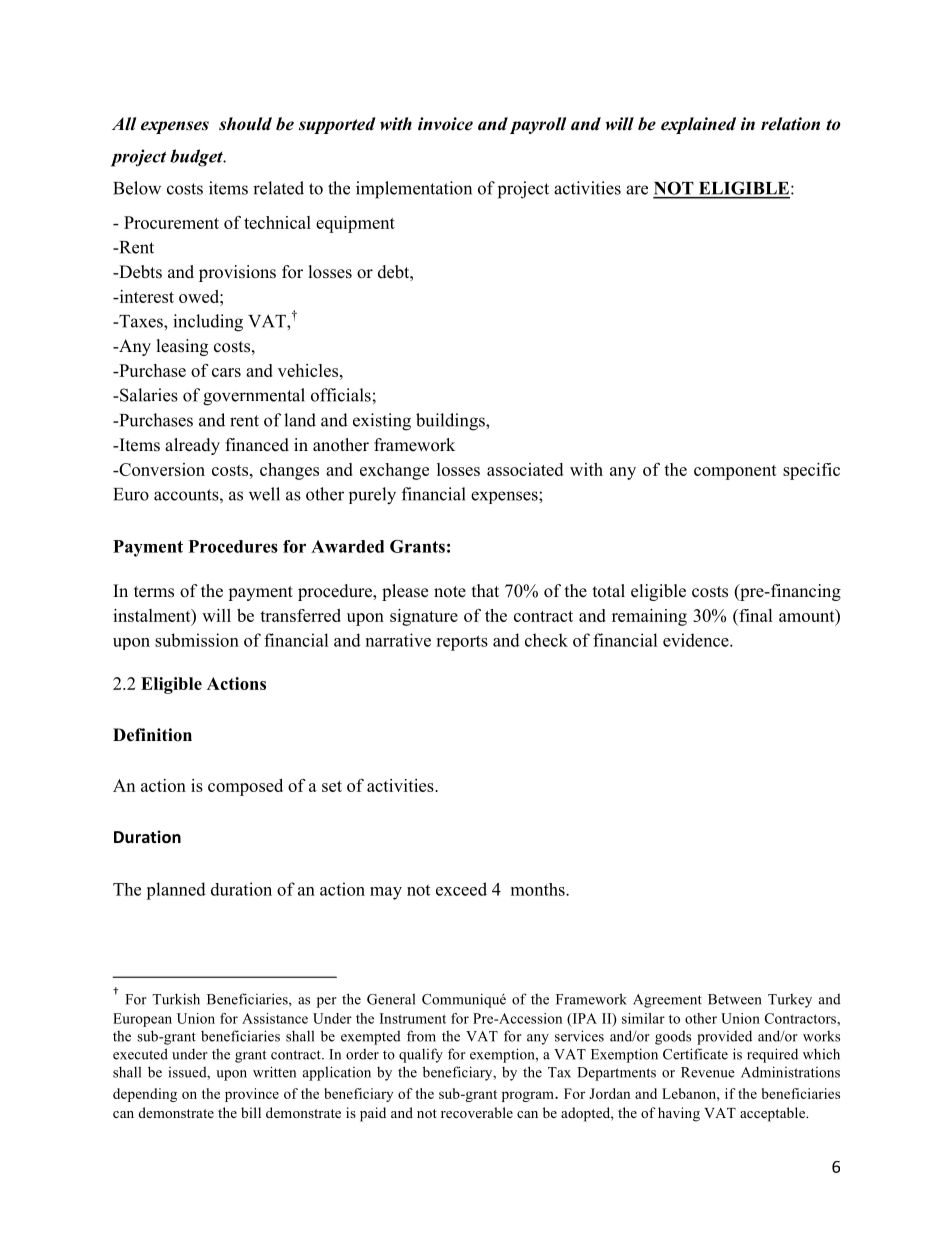  Describe the element at coordinates (226, 372) in the screenshot. I see `cars` at that location.
